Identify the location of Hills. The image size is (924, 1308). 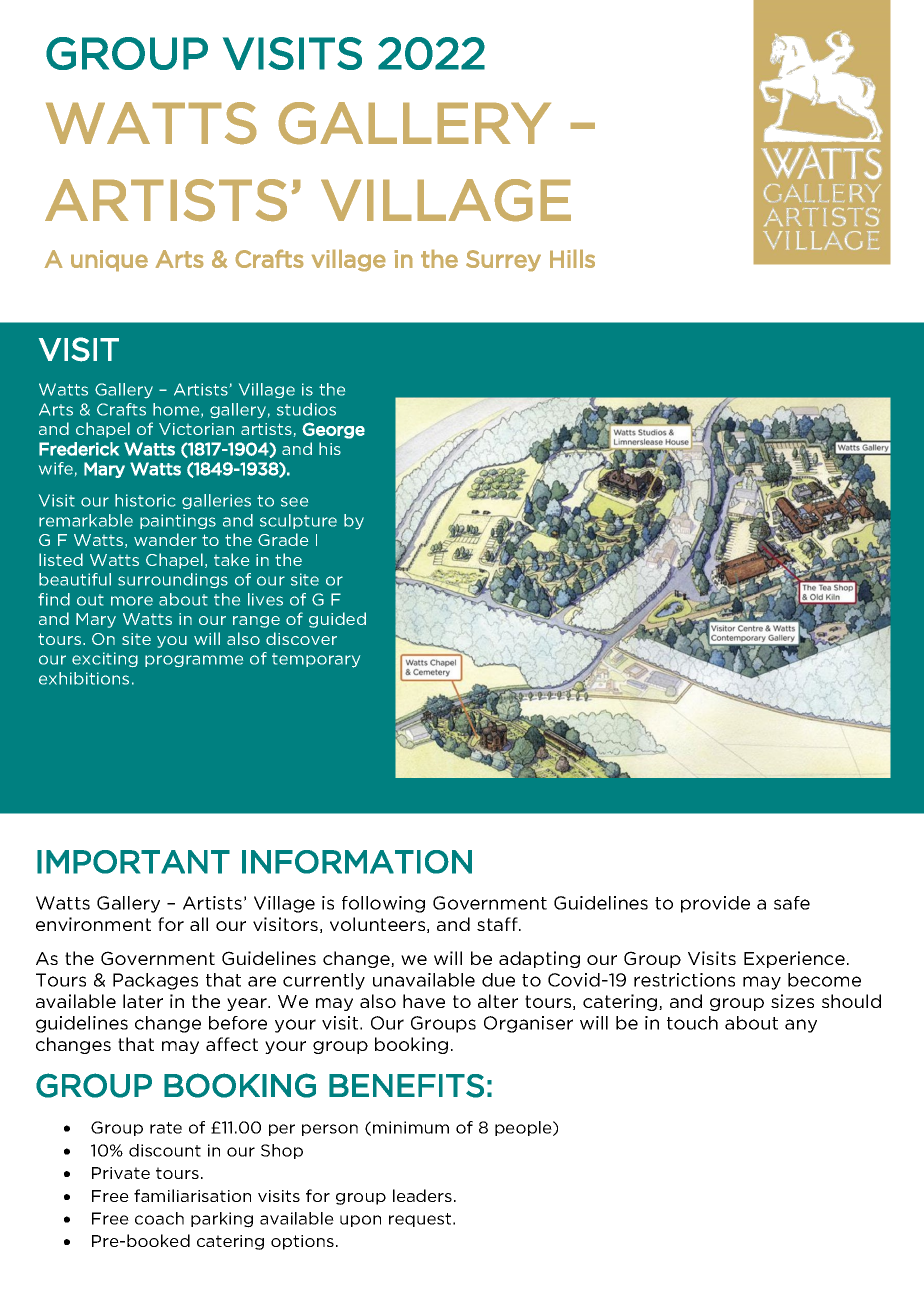
(572, 259).
